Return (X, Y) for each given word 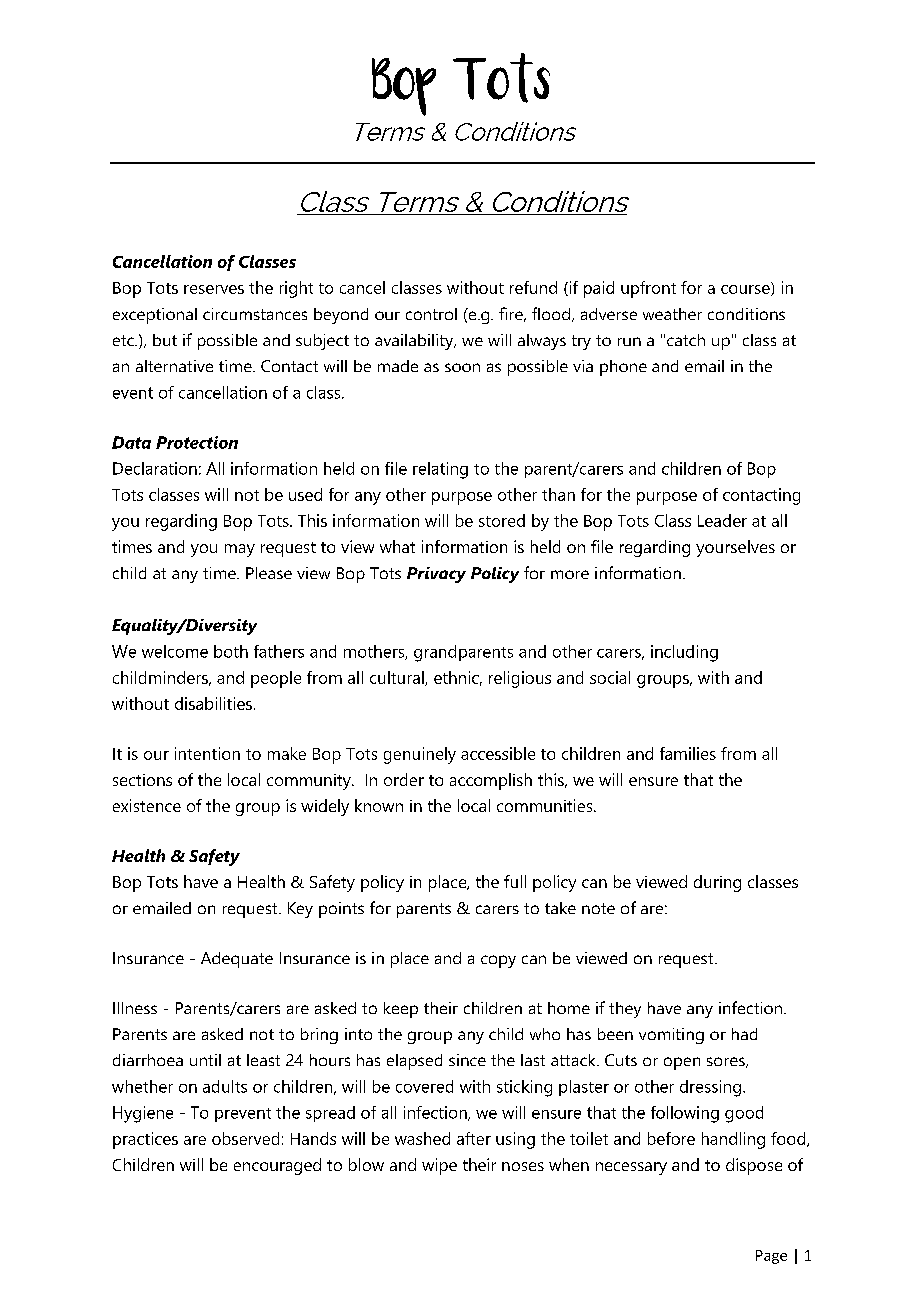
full (515, 881)
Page (771, 1257)
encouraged (277, 1166)
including (684, 653)
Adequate (237, 960)
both (231, 651)
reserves (214, 289)
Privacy (436, 575)
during (717, 883)
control (431, 314)
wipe (439, 1166)
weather (672, 314)
